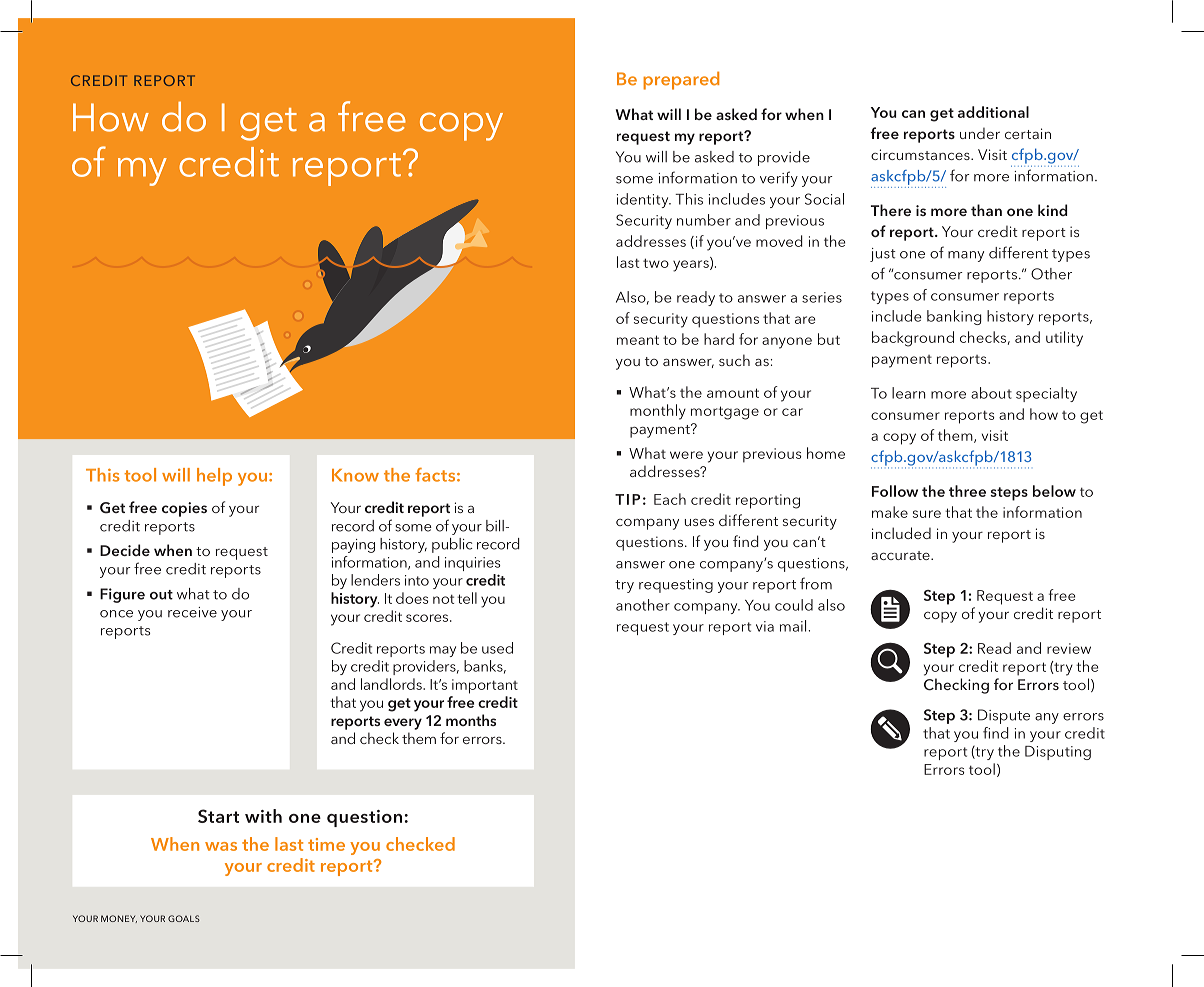 Image resolution: width=1204 pixels, height=987 pixels. I want to click on important, so click(485, 686).
